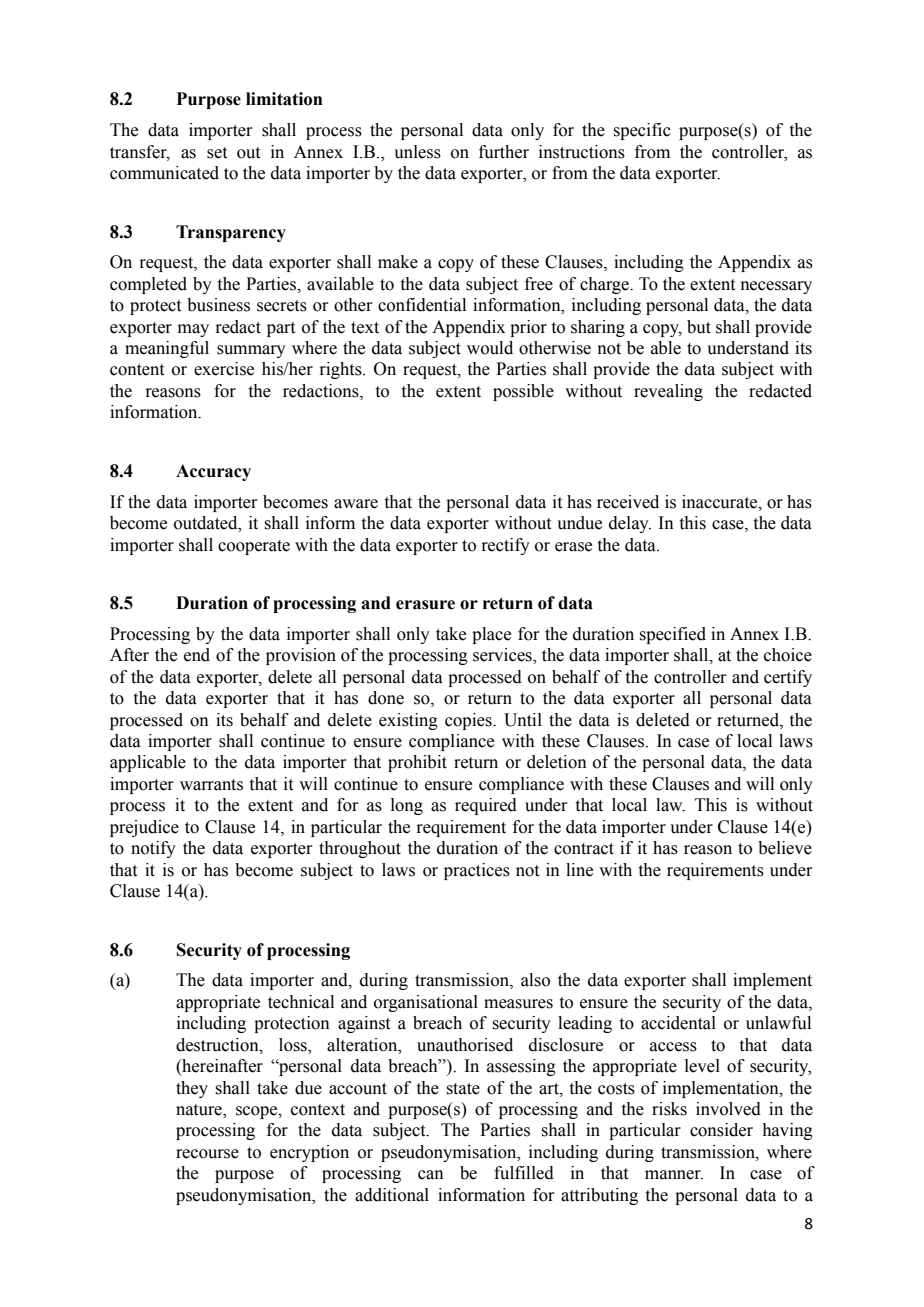 The image size is (924, 1307). I want to click on set, so click(217, 153).
